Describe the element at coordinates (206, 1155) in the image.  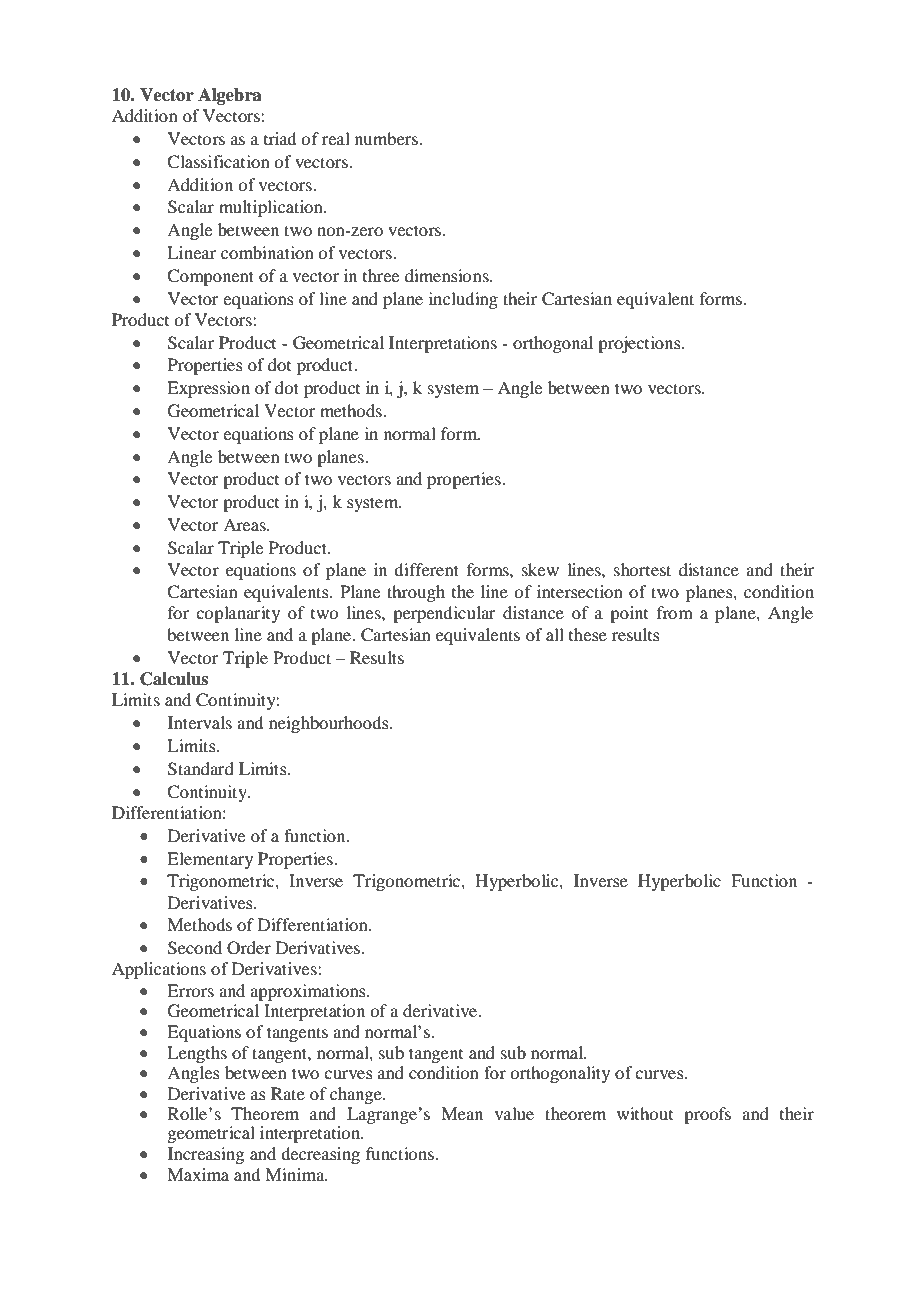
I see `Increasing` at that location.
